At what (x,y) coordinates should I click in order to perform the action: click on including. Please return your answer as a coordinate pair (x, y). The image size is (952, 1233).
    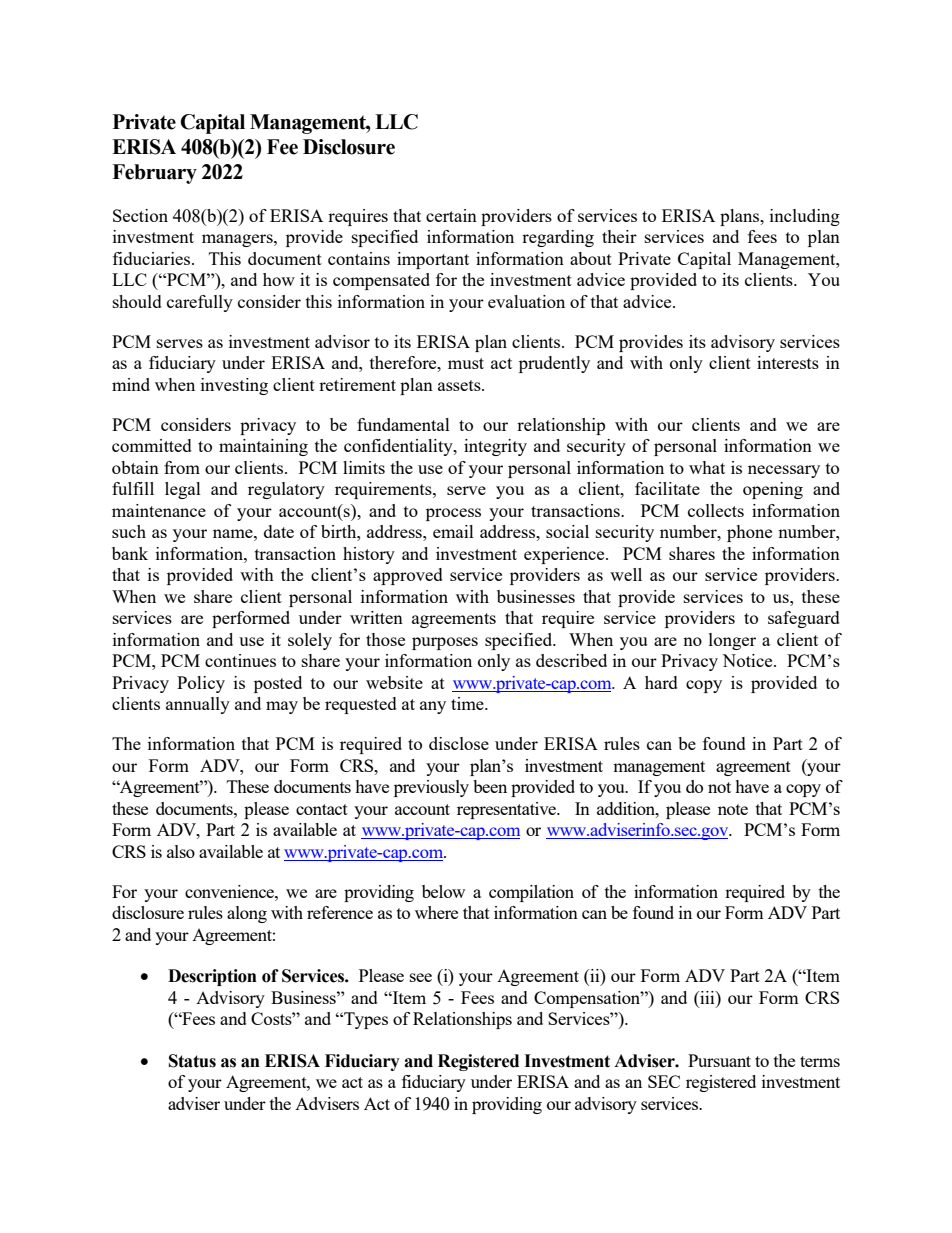
    Looking at the image, I should click on (805, 217).
